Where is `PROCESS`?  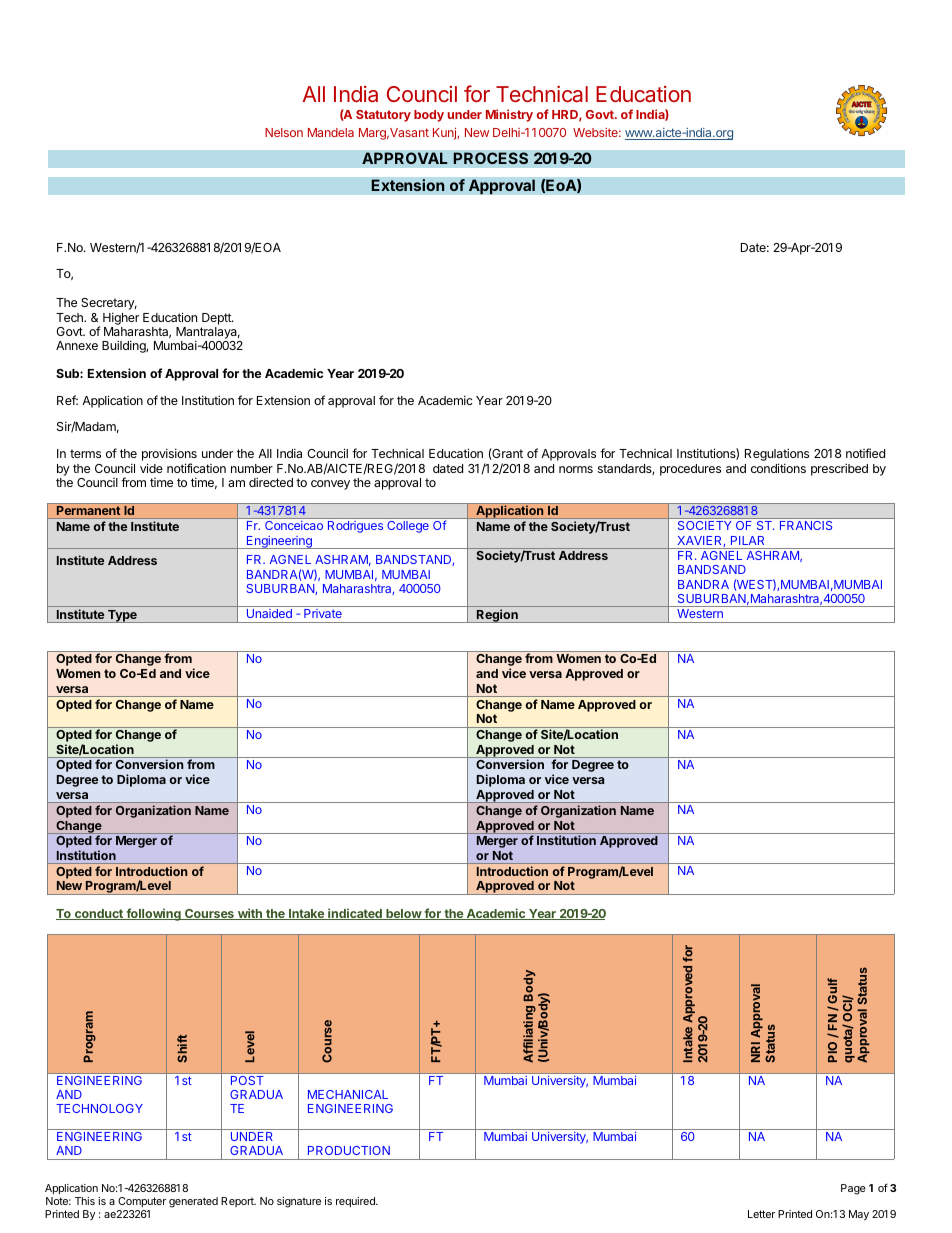 PROCESS is located at coordinates (490, 158).
